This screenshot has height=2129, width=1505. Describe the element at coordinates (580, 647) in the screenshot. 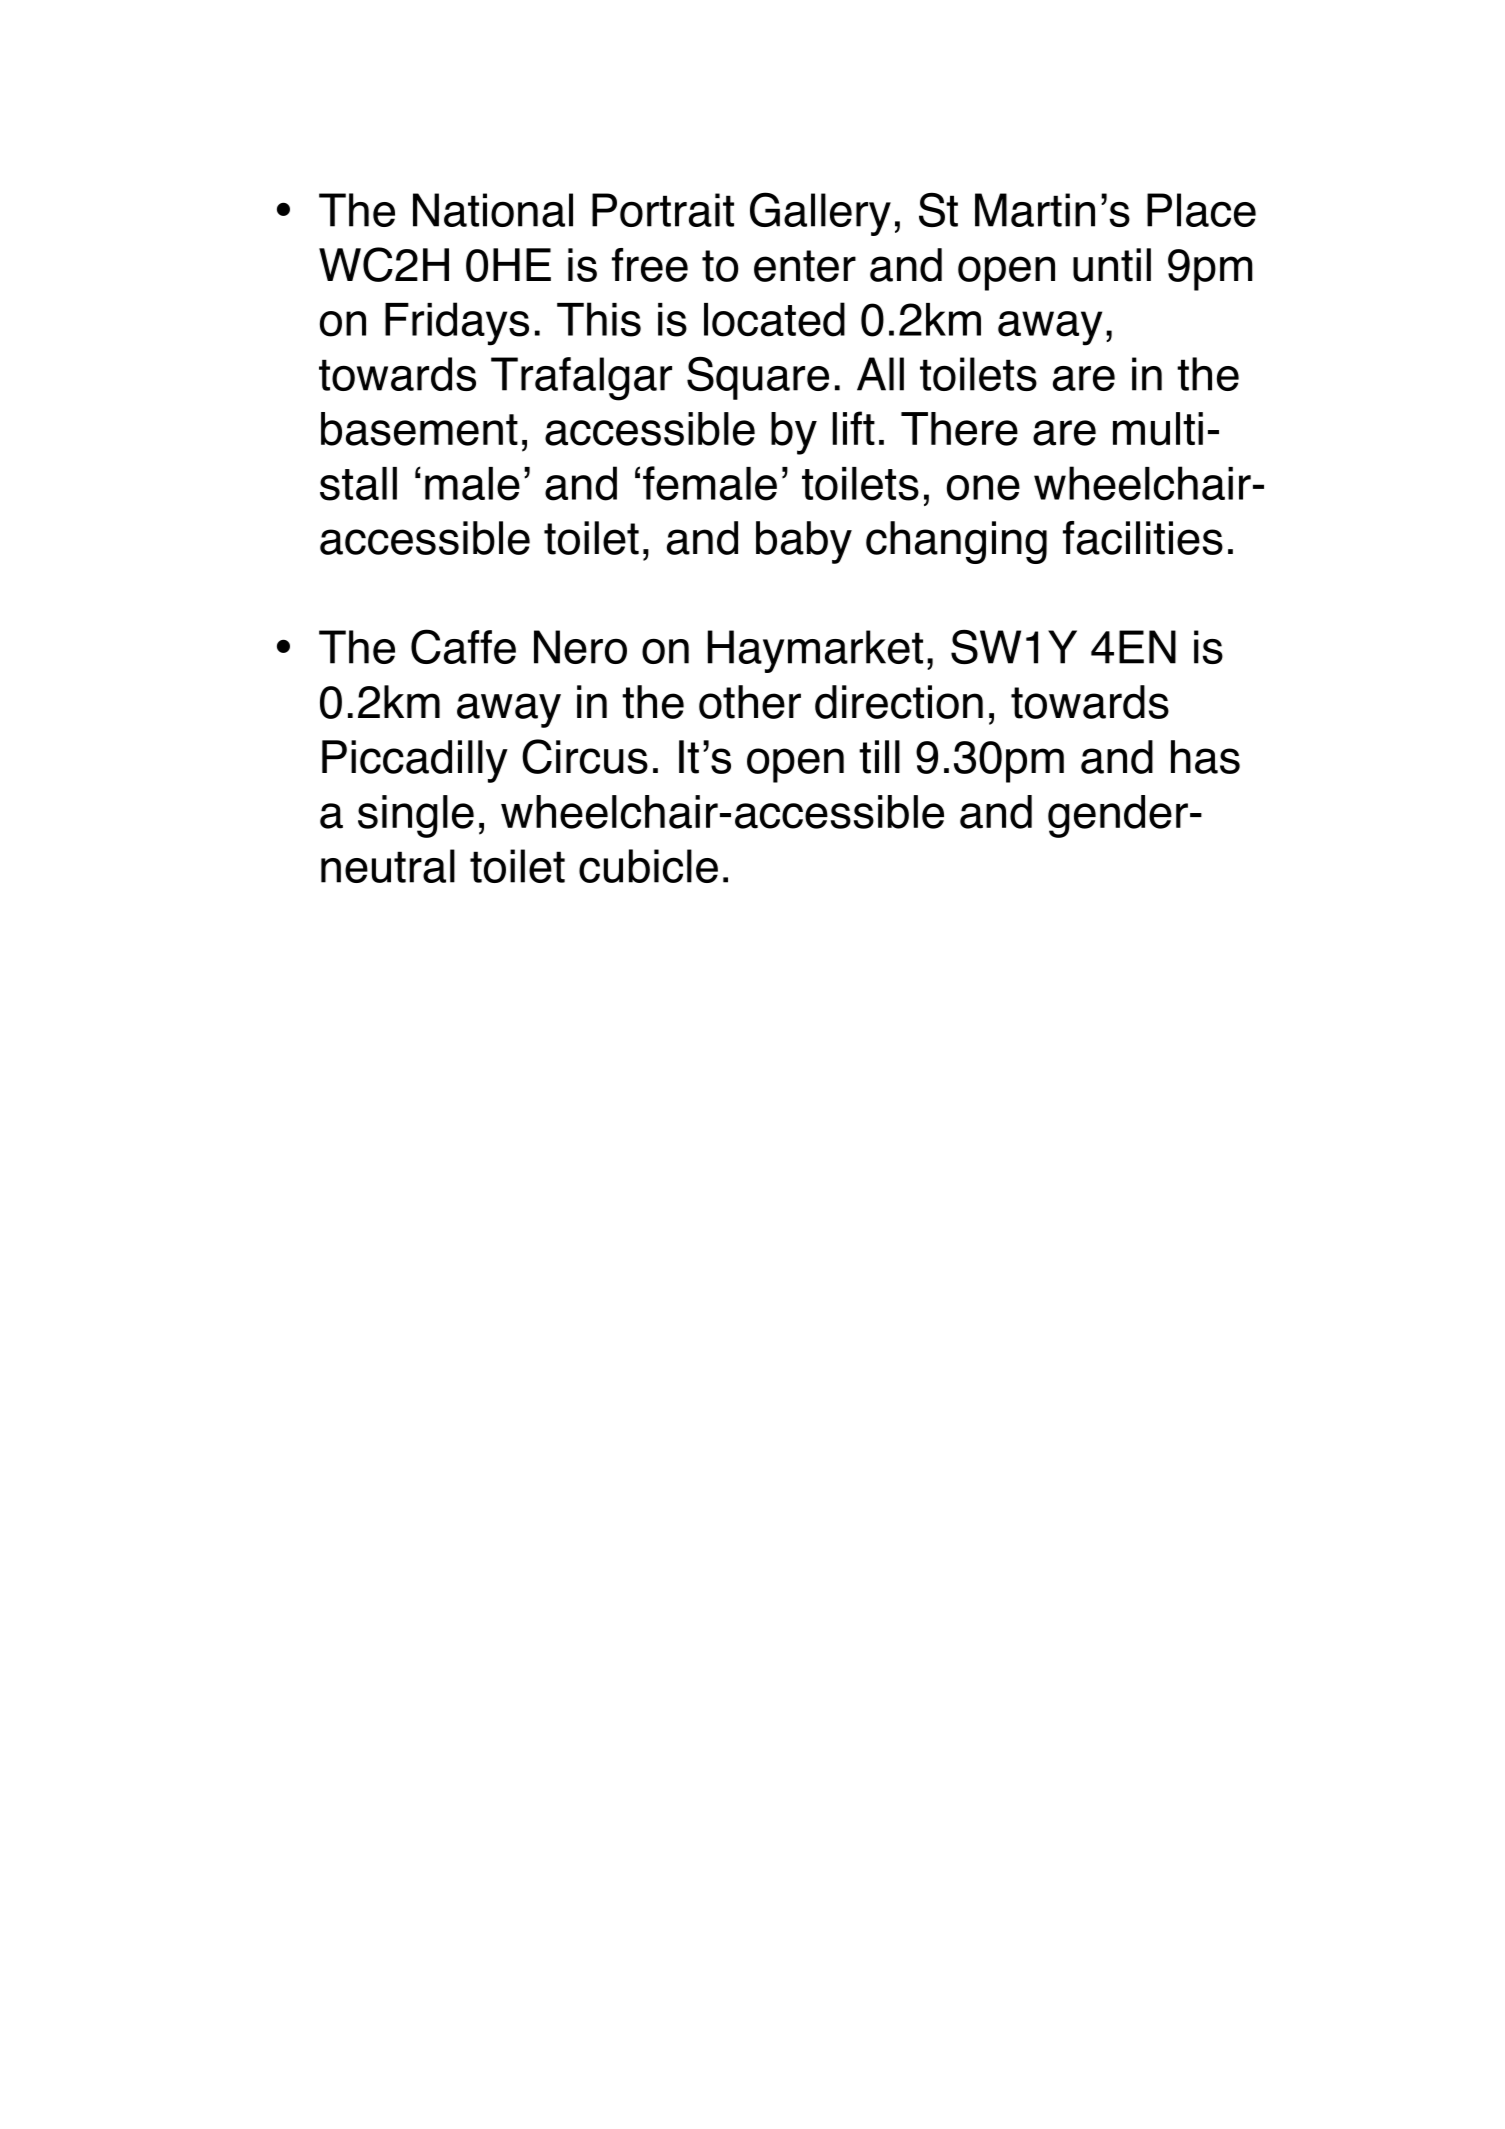

I see `Nero` at that location.
